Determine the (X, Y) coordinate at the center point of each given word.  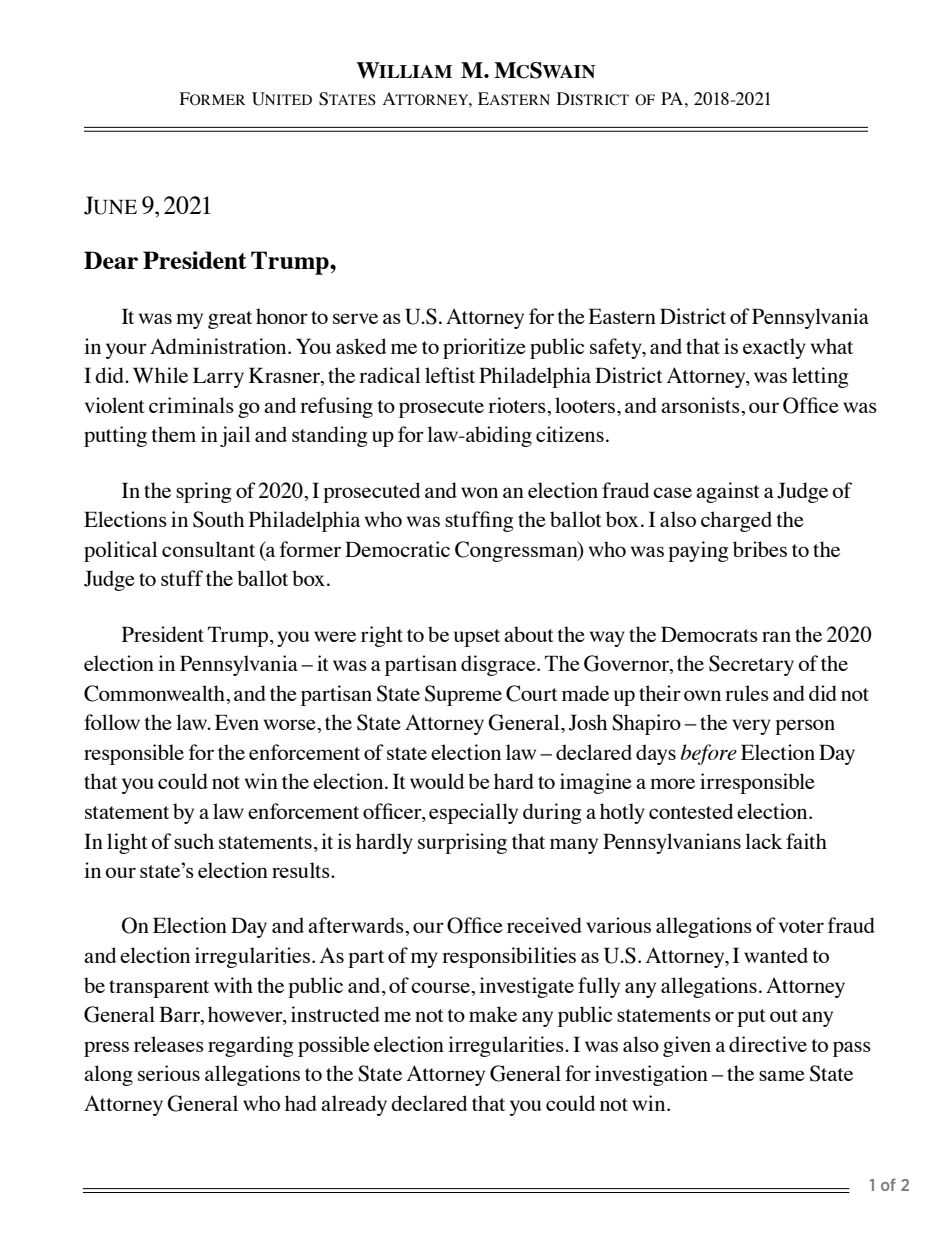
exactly (774, 348)
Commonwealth (155, 693)
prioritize (484, 348)
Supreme (463, 695)
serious (169, 1073)
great (230, 320)
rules (747, 693)
